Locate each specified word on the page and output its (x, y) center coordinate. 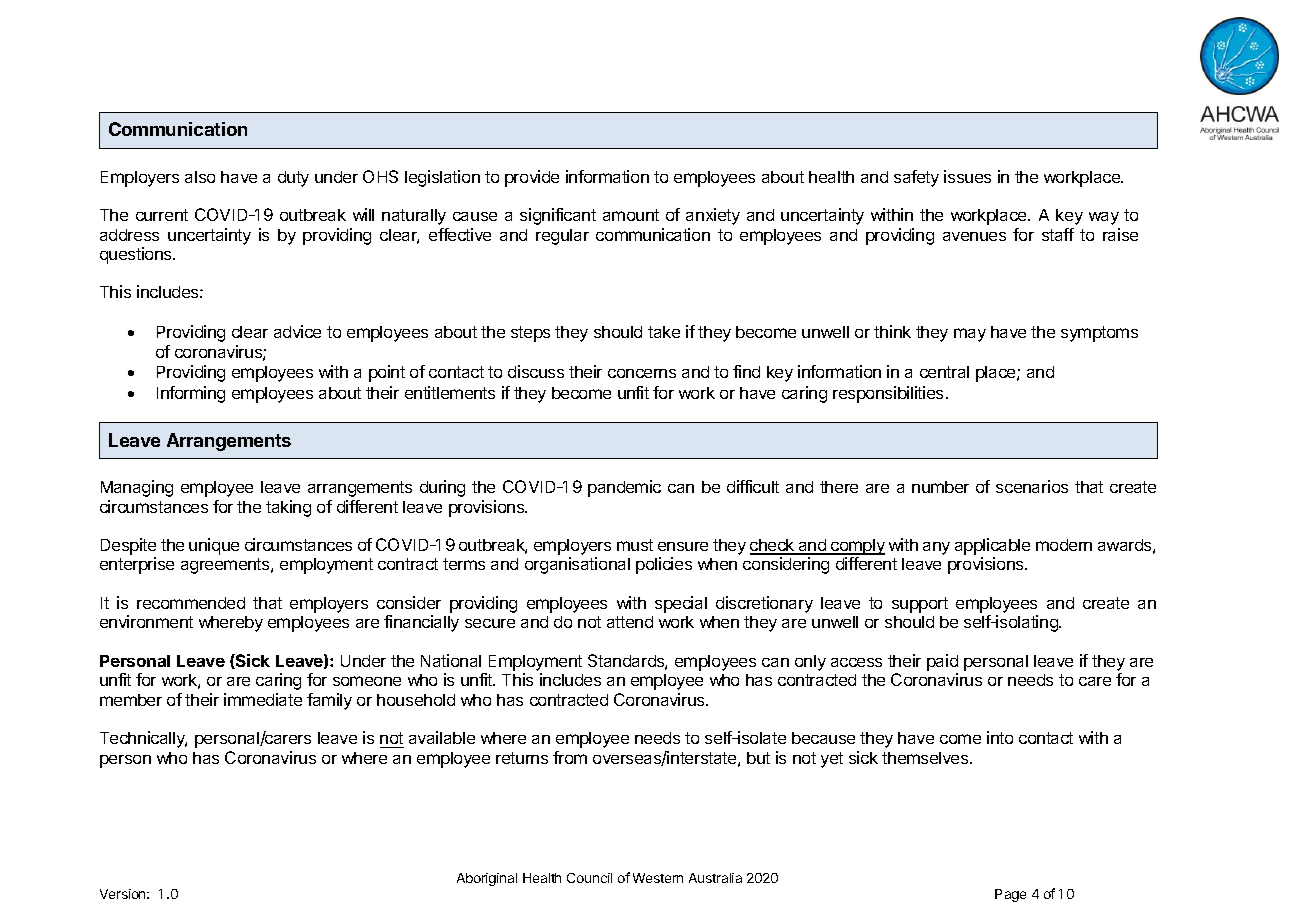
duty (293, 179)
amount (631, 215)
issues (967, 176)
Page (1010, 895)
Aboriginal (487, 879)
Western (658, 878)
